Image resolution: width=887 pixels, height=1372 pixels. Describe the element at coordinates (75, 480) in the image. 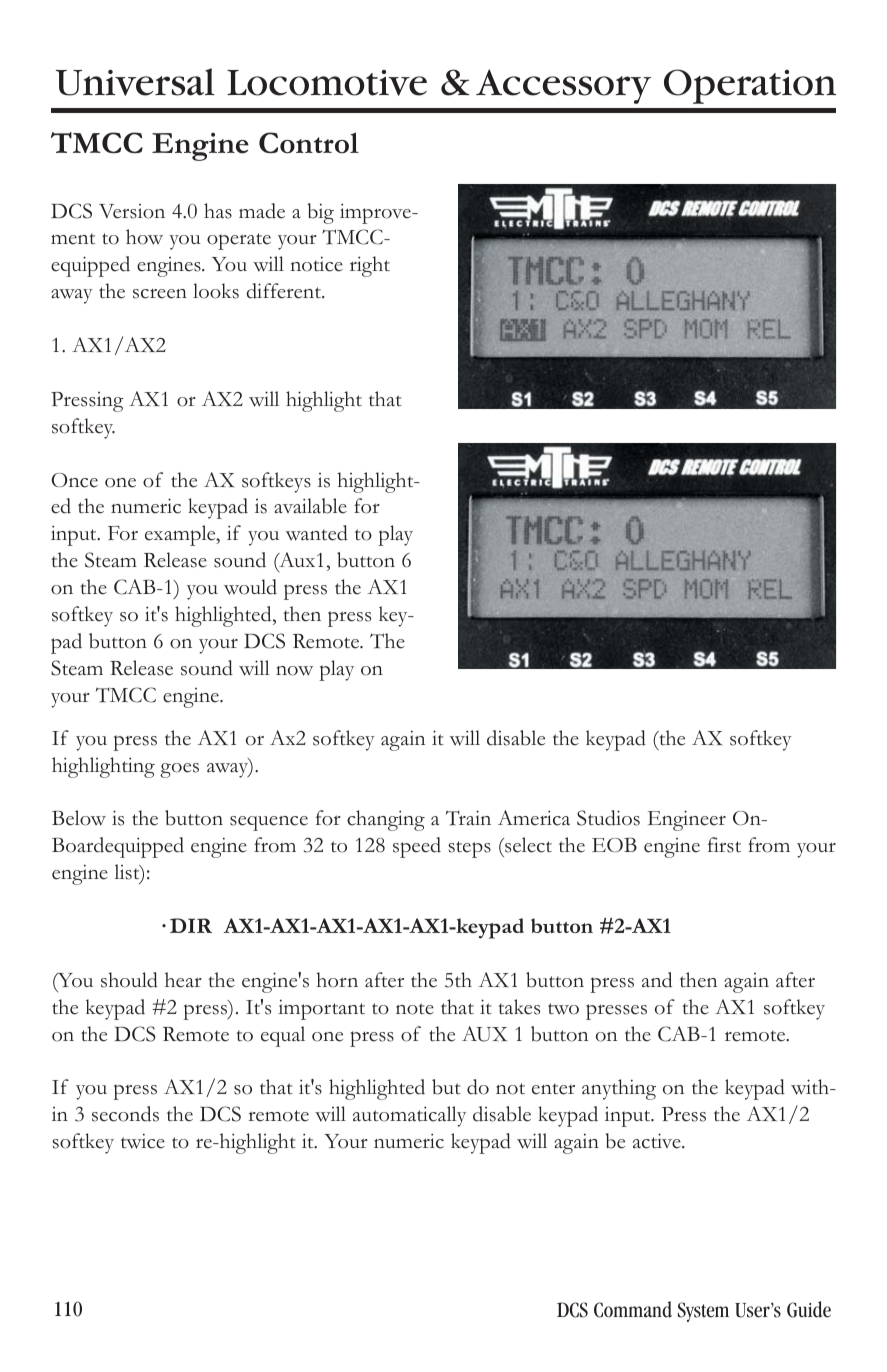

I see `Once` at that location.
